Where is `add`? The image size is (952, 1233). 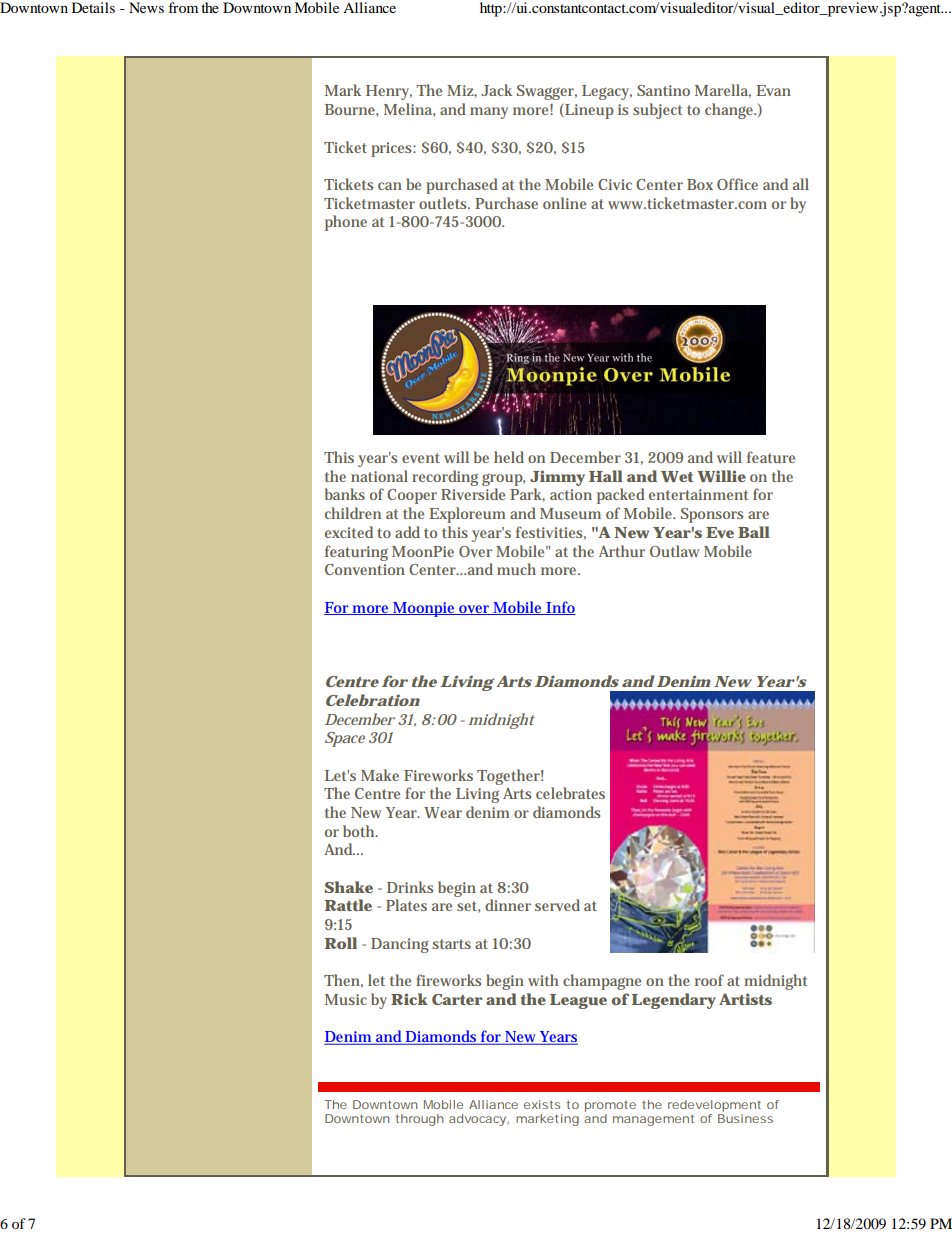 add is located at coordinates (407, 532).
